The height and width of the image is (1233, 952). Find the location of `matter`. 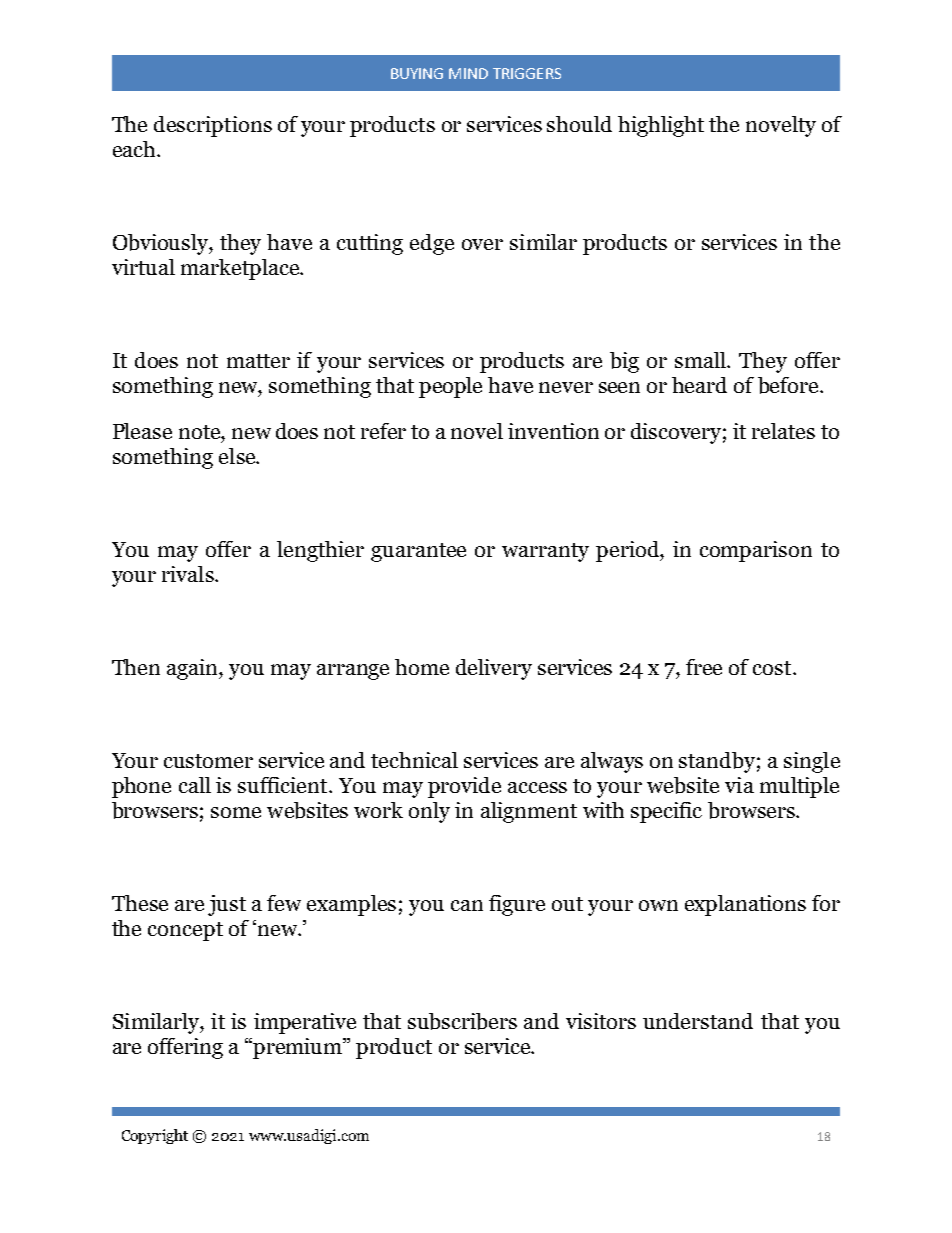

matter is located at coordinates (258, 361).
